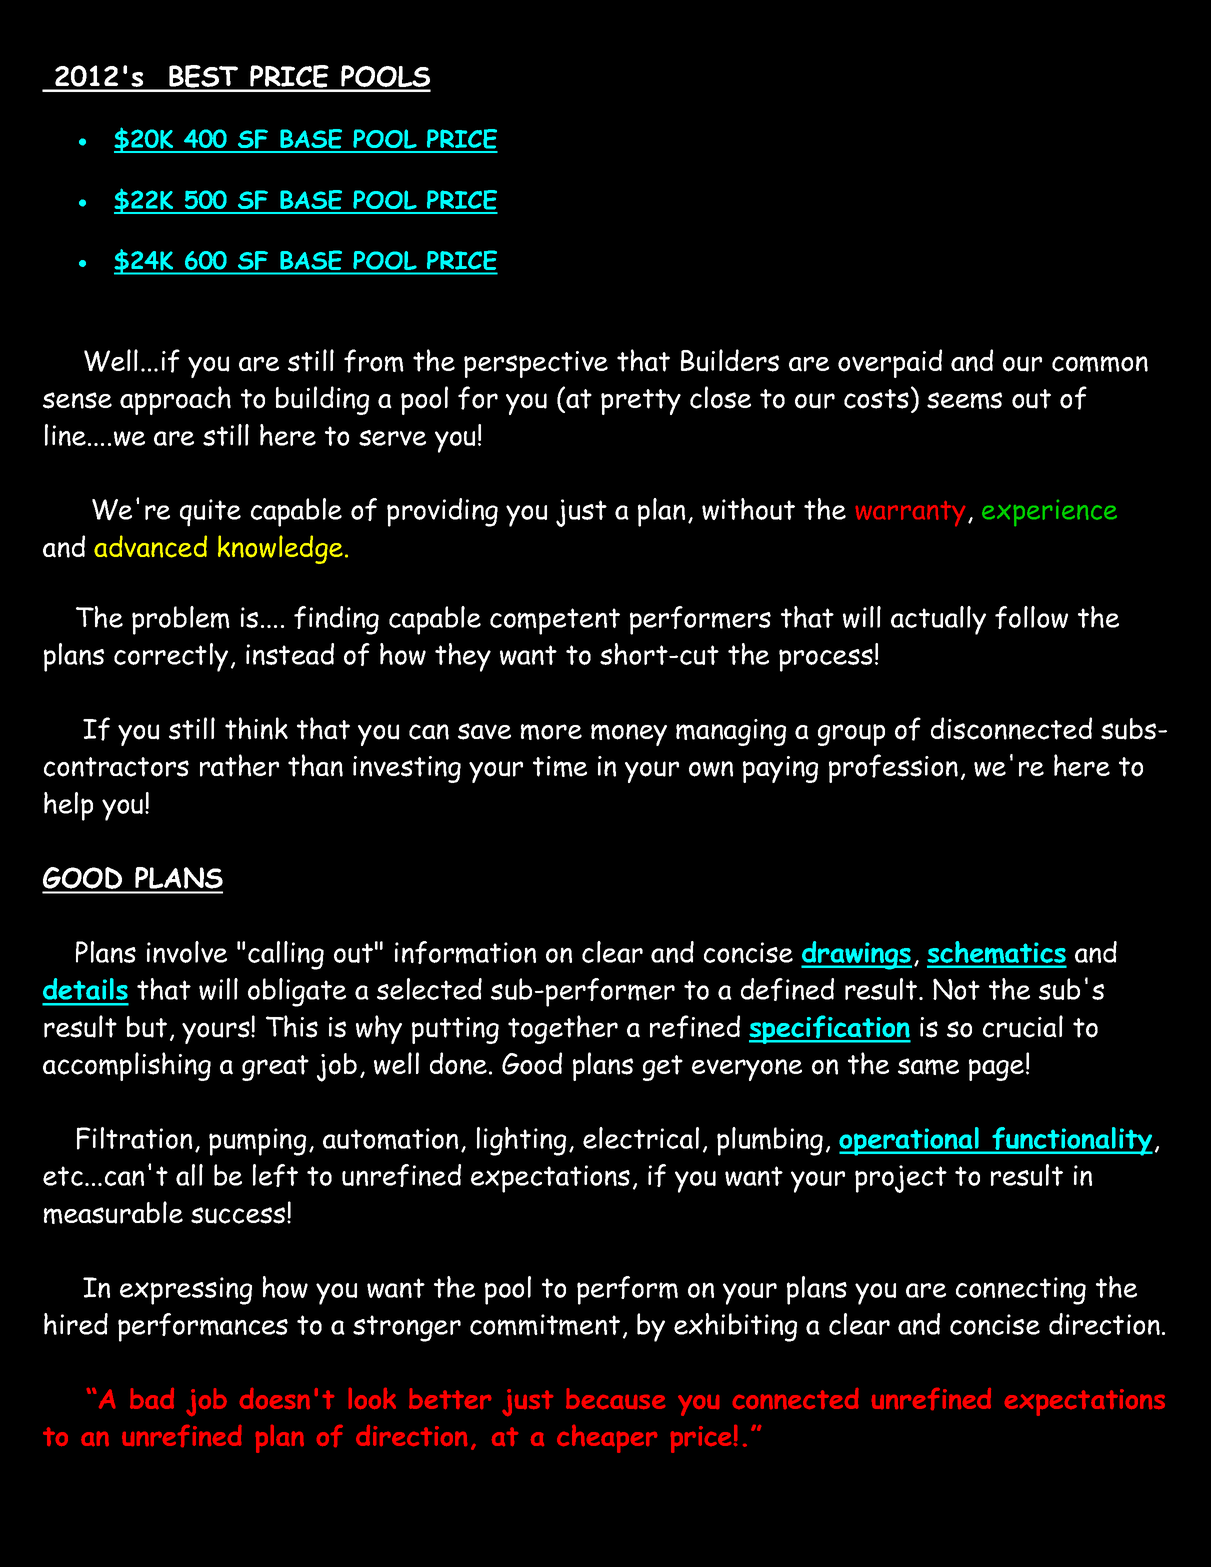  Describe the element at coordinates (187, 952) in the page. I see `involve` at that location.
